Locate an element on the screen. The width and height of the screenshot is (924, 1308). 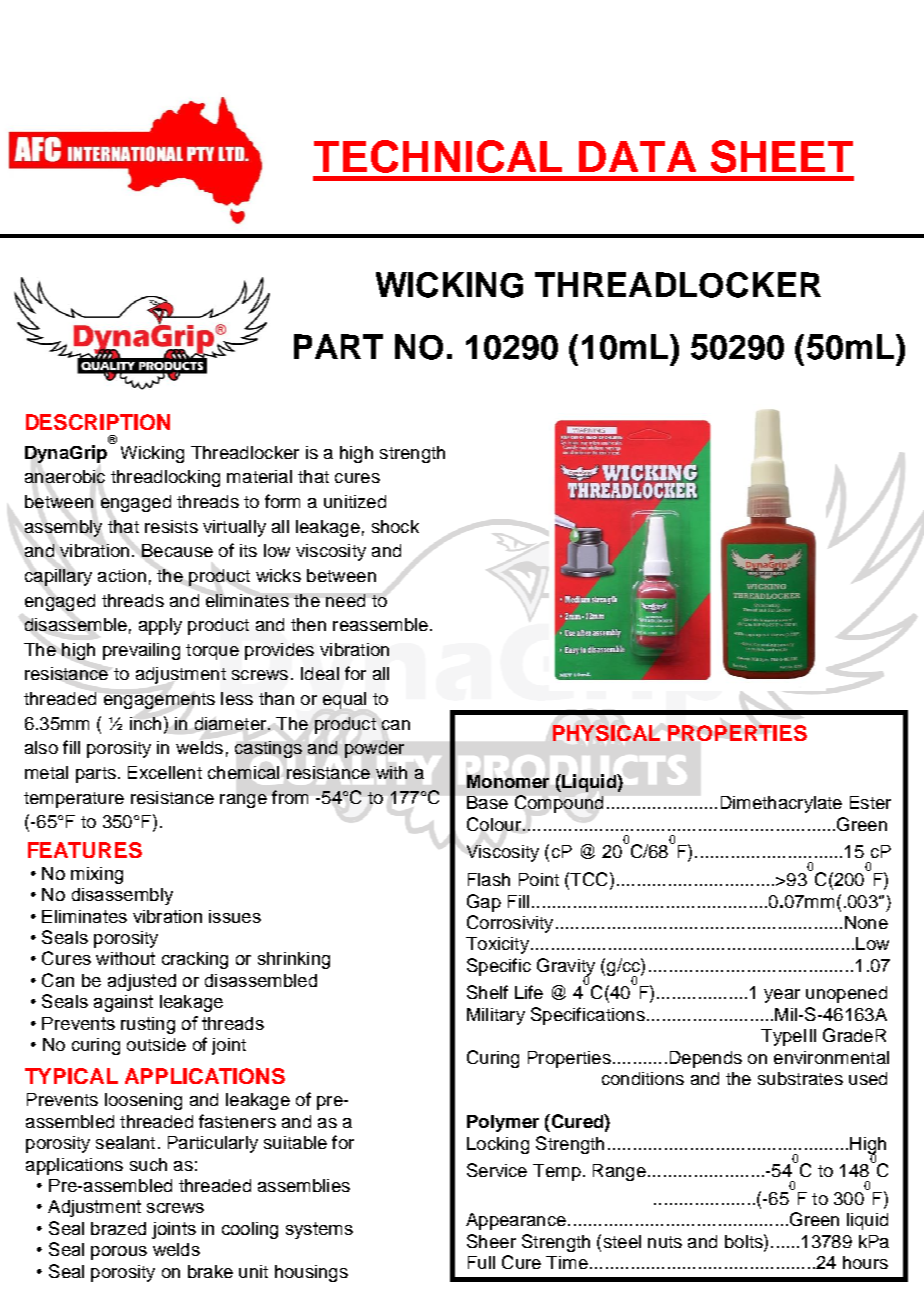
Ester is located at coordinates (870, 802).
